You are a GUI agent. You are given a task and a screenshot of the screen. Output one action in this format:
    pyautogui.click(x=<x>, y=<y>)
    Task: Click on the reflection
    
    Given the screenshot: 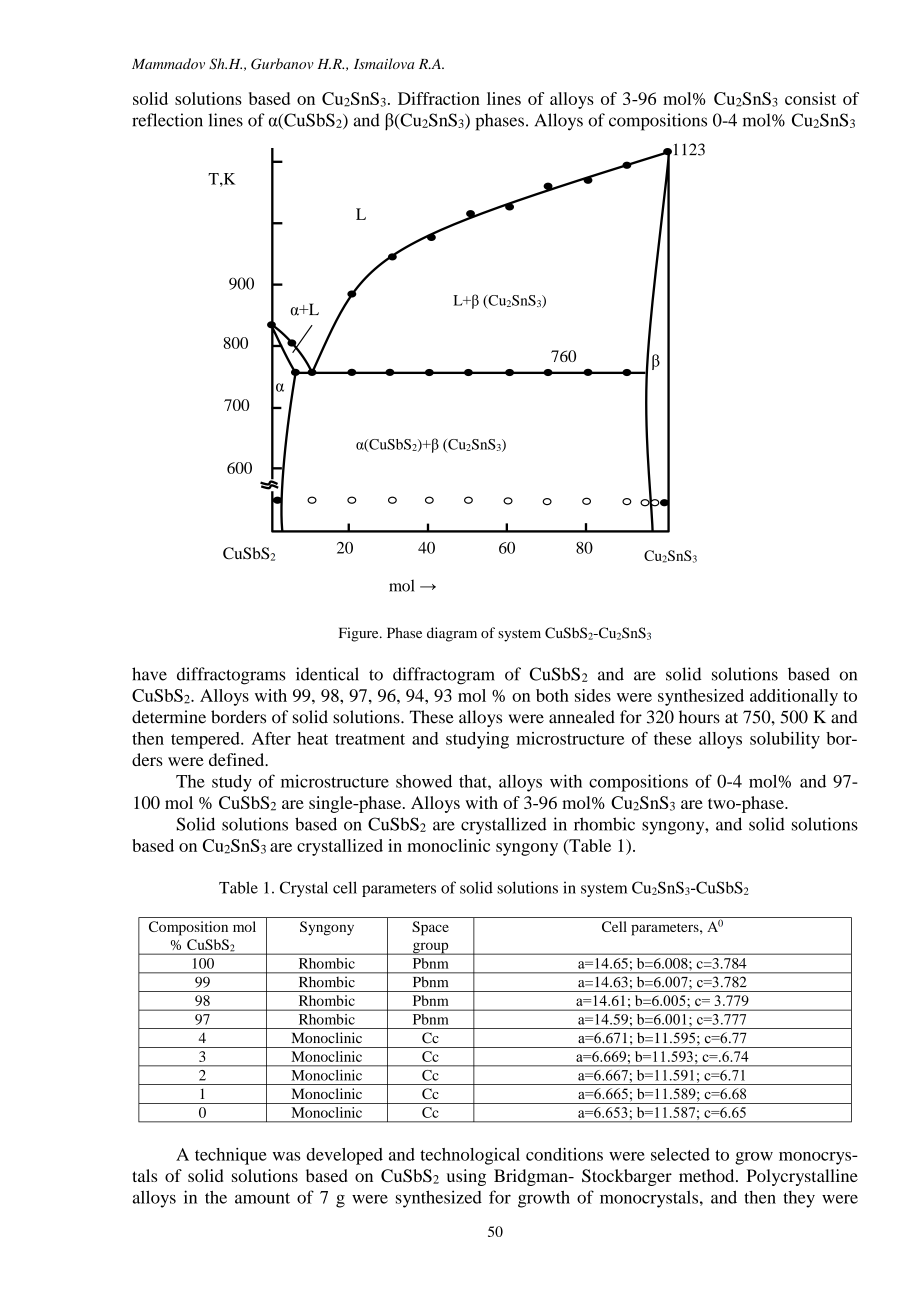 What is the action you would take?
    pyautogui.click(x=167, y=120)
